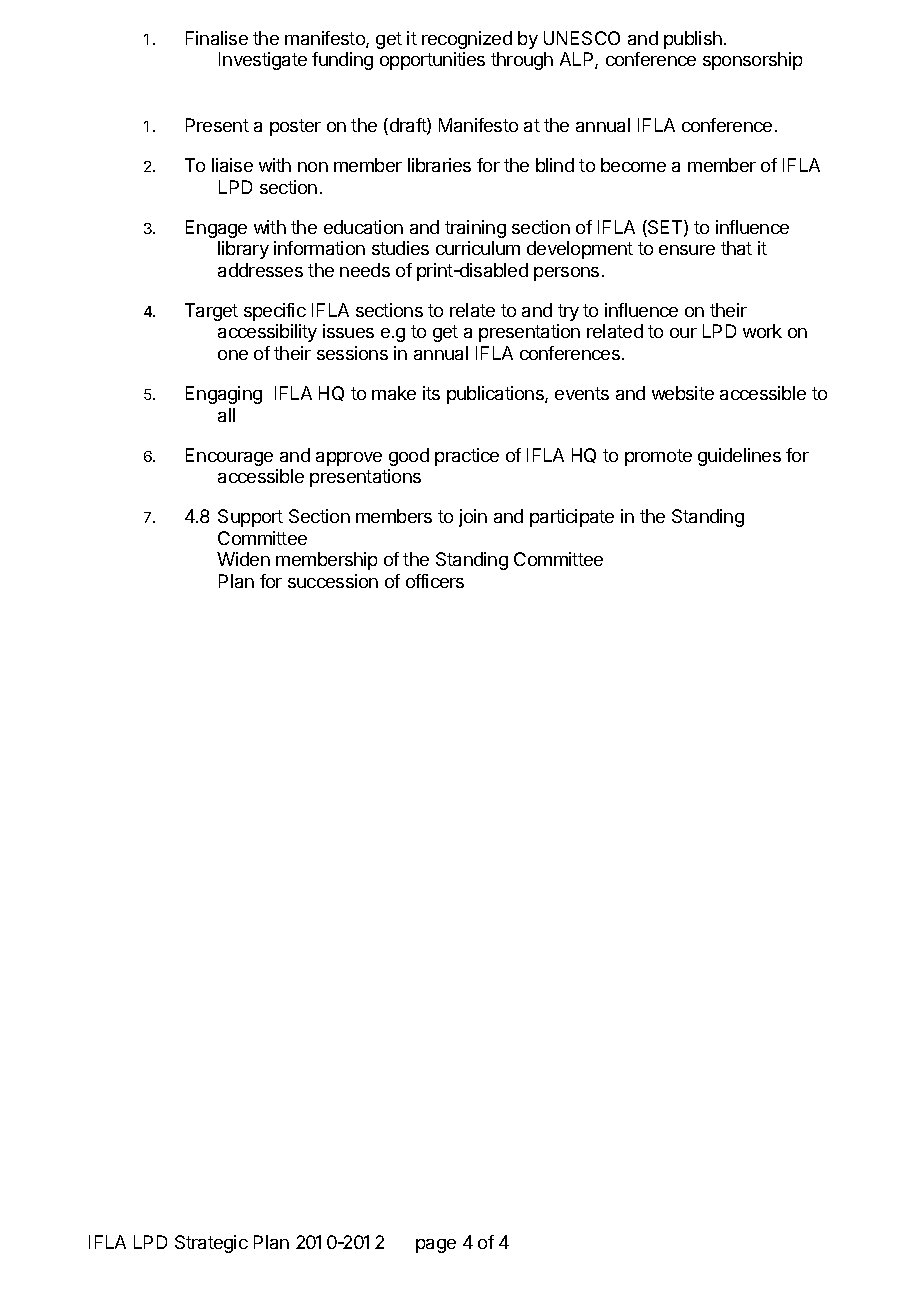 The height and width of the image is (1309, 924). I want to click on Encourage, so click(229, 457).
